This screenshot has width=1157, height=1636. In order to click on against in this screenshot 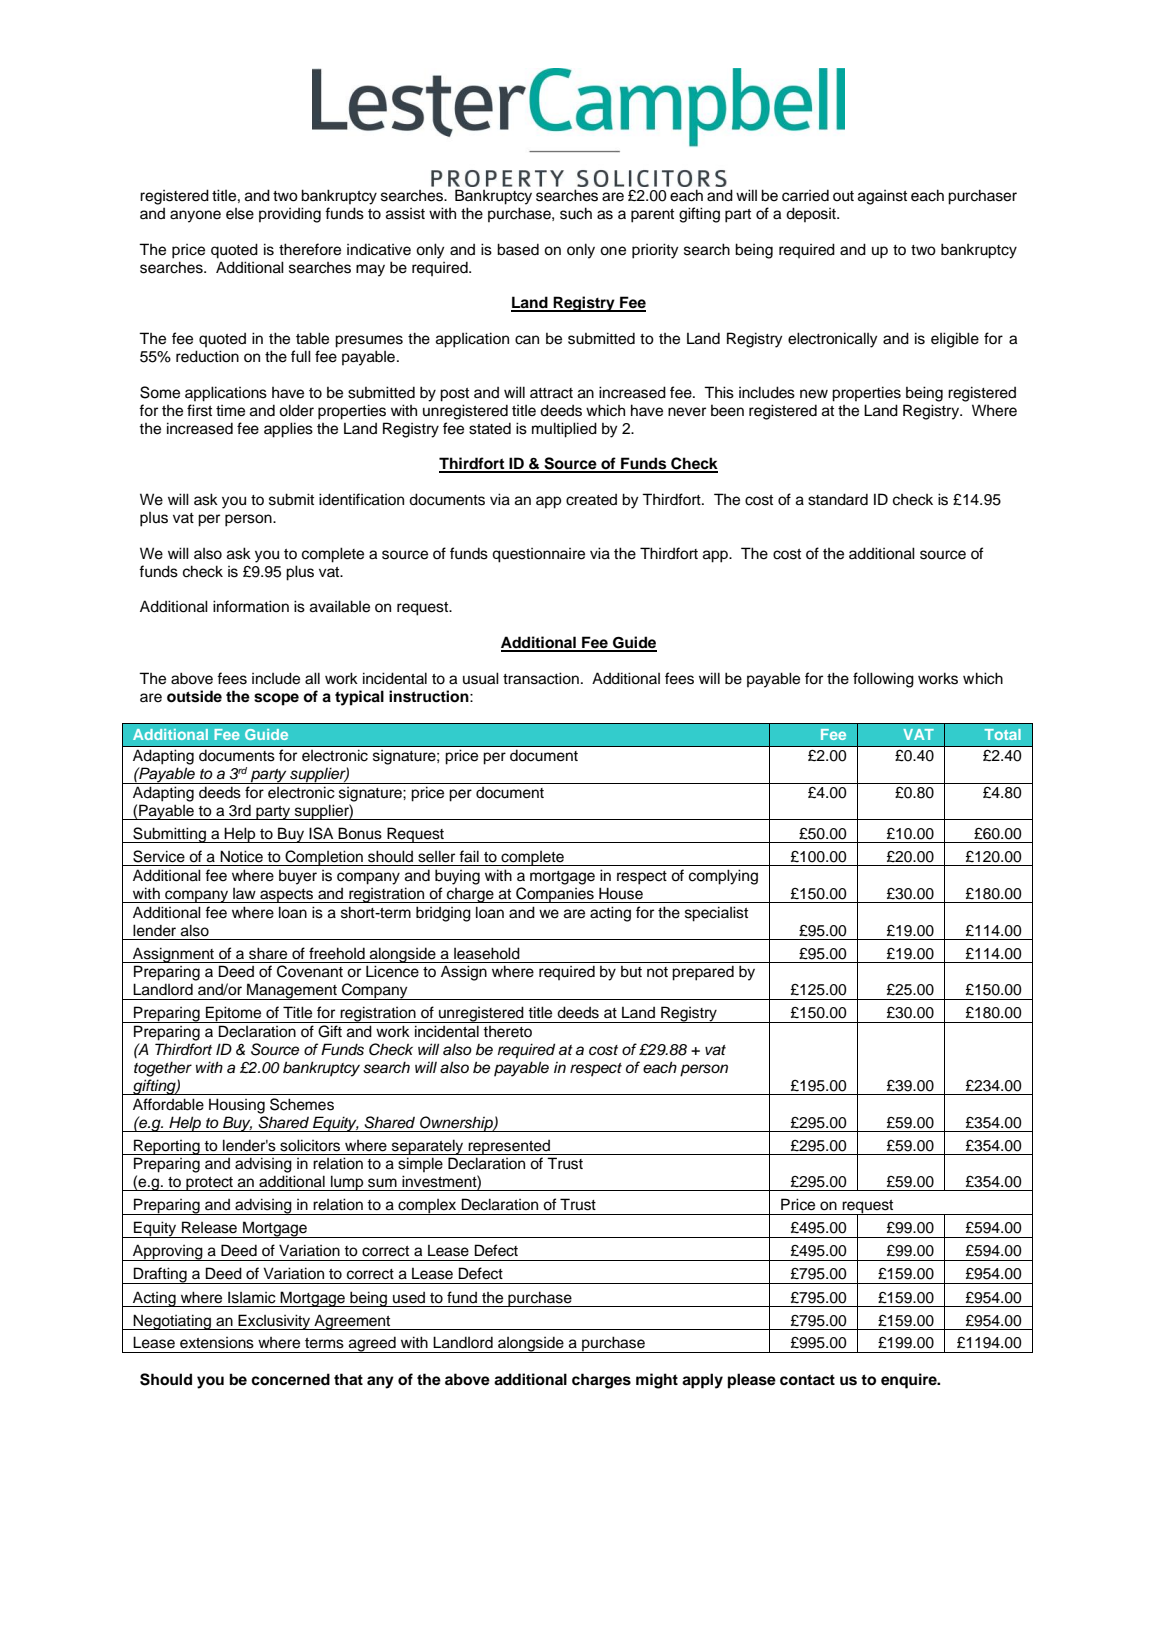, I will do `click(882, 197)`.
